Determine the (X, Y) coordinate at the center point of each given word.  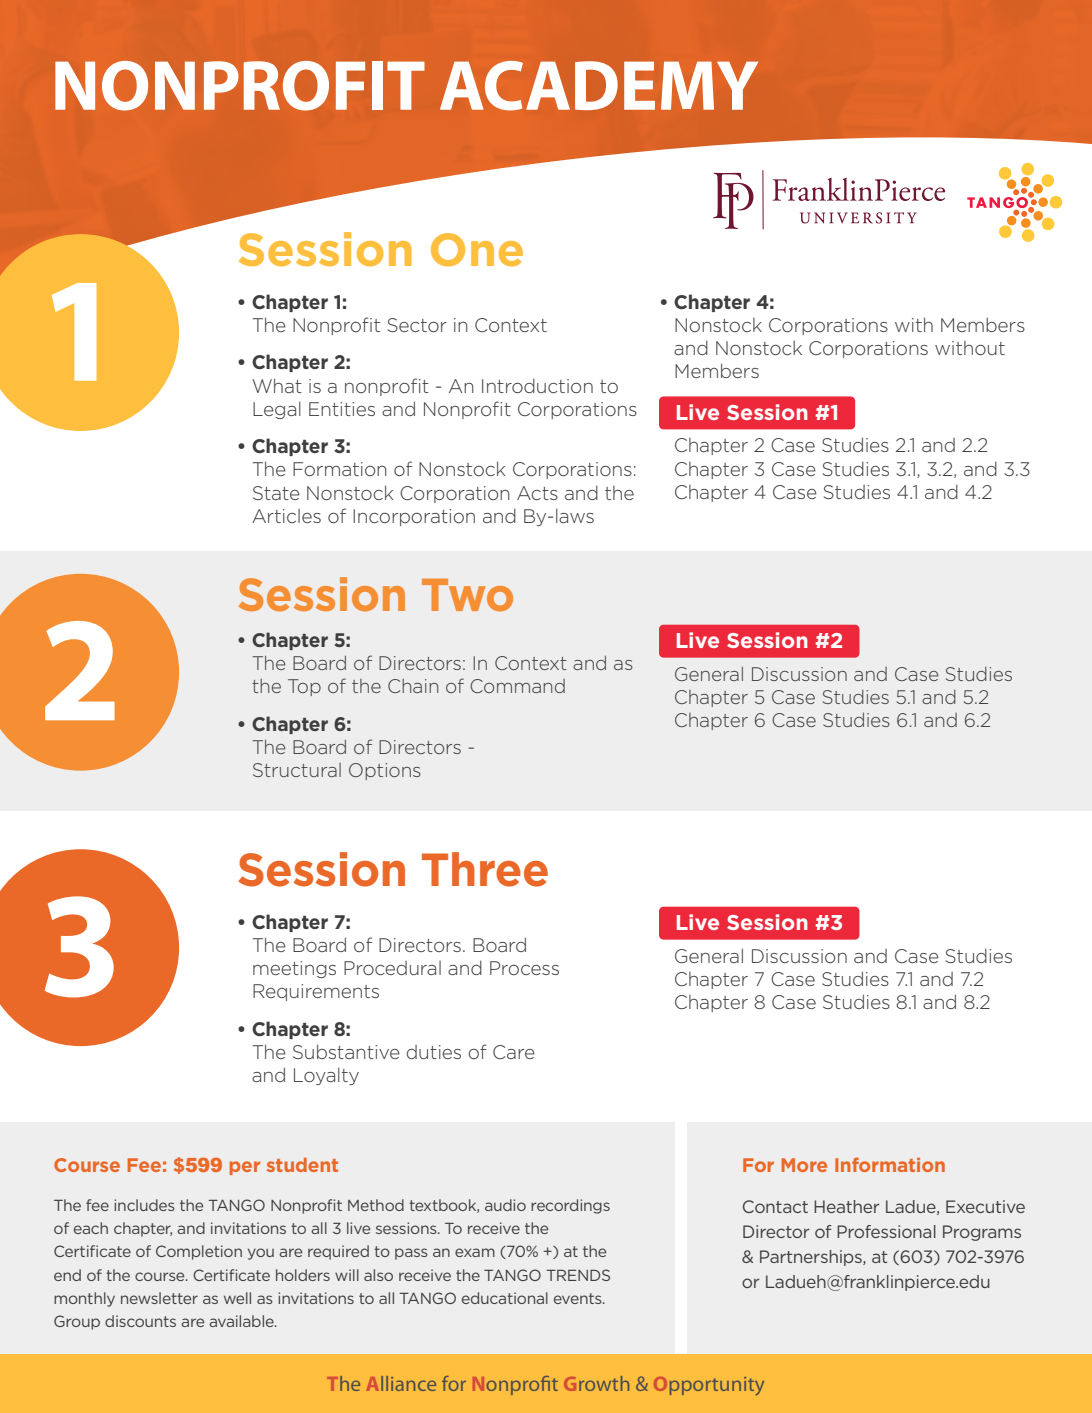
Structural (297, 770)
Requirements (316, 992)
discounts (140, 1321)
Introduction (537, 386)
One (477, 250)
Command (517, 686)
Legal (277, 410)
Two (467, 595)
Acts (537, 493)
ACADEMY (599, 86)
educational (505, 1298)
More (804, 1165)
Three (485, 869)
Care (514, 1052)
